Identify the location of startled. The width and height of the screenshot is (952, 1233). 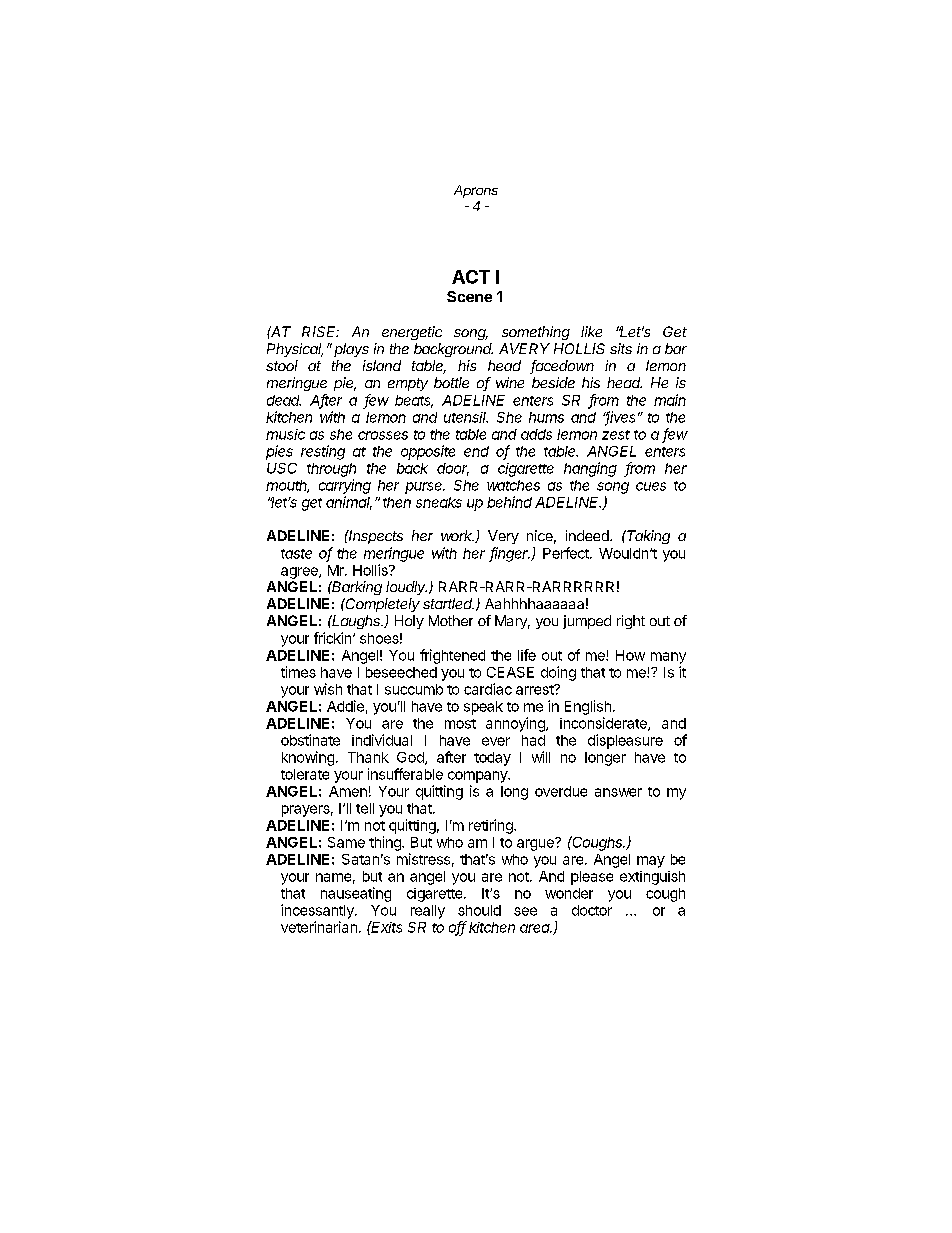
(448, 603).
